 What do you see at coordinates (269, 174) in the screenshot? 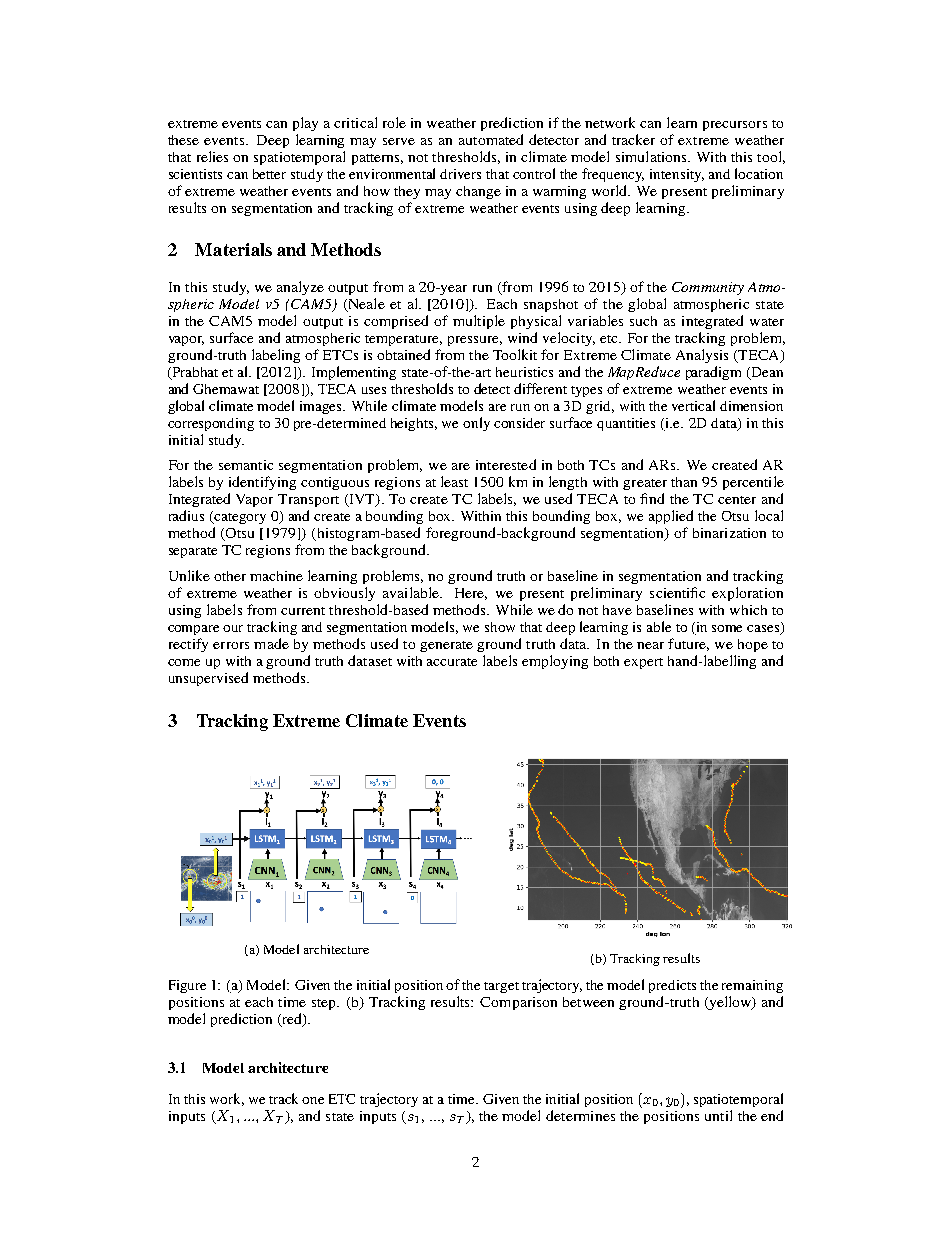
I see `better` at bounding box center [269, 174].
